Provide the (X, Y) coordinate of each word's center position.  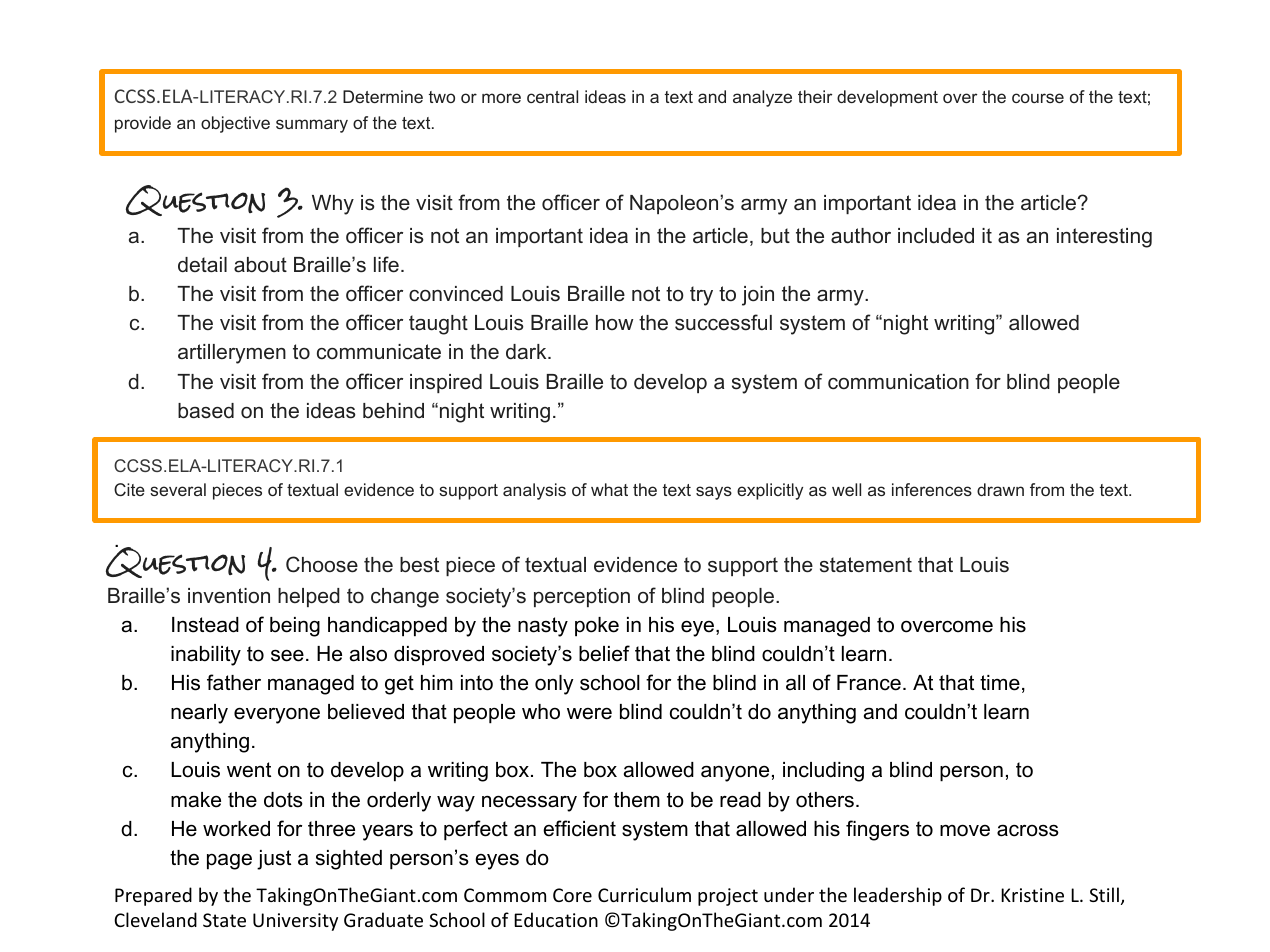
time (1000, 683)
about (260, 265)
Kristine (1032, 895)
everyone (277, 715)
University (295, 922)
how (614, 322)
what (609, 489)
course (1038, 98)
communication (898, 382)
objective (235, 124)
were (589, 713)
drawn (1000, 489)
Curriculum (644, 894)
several (178, 489)
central (552, 96)
